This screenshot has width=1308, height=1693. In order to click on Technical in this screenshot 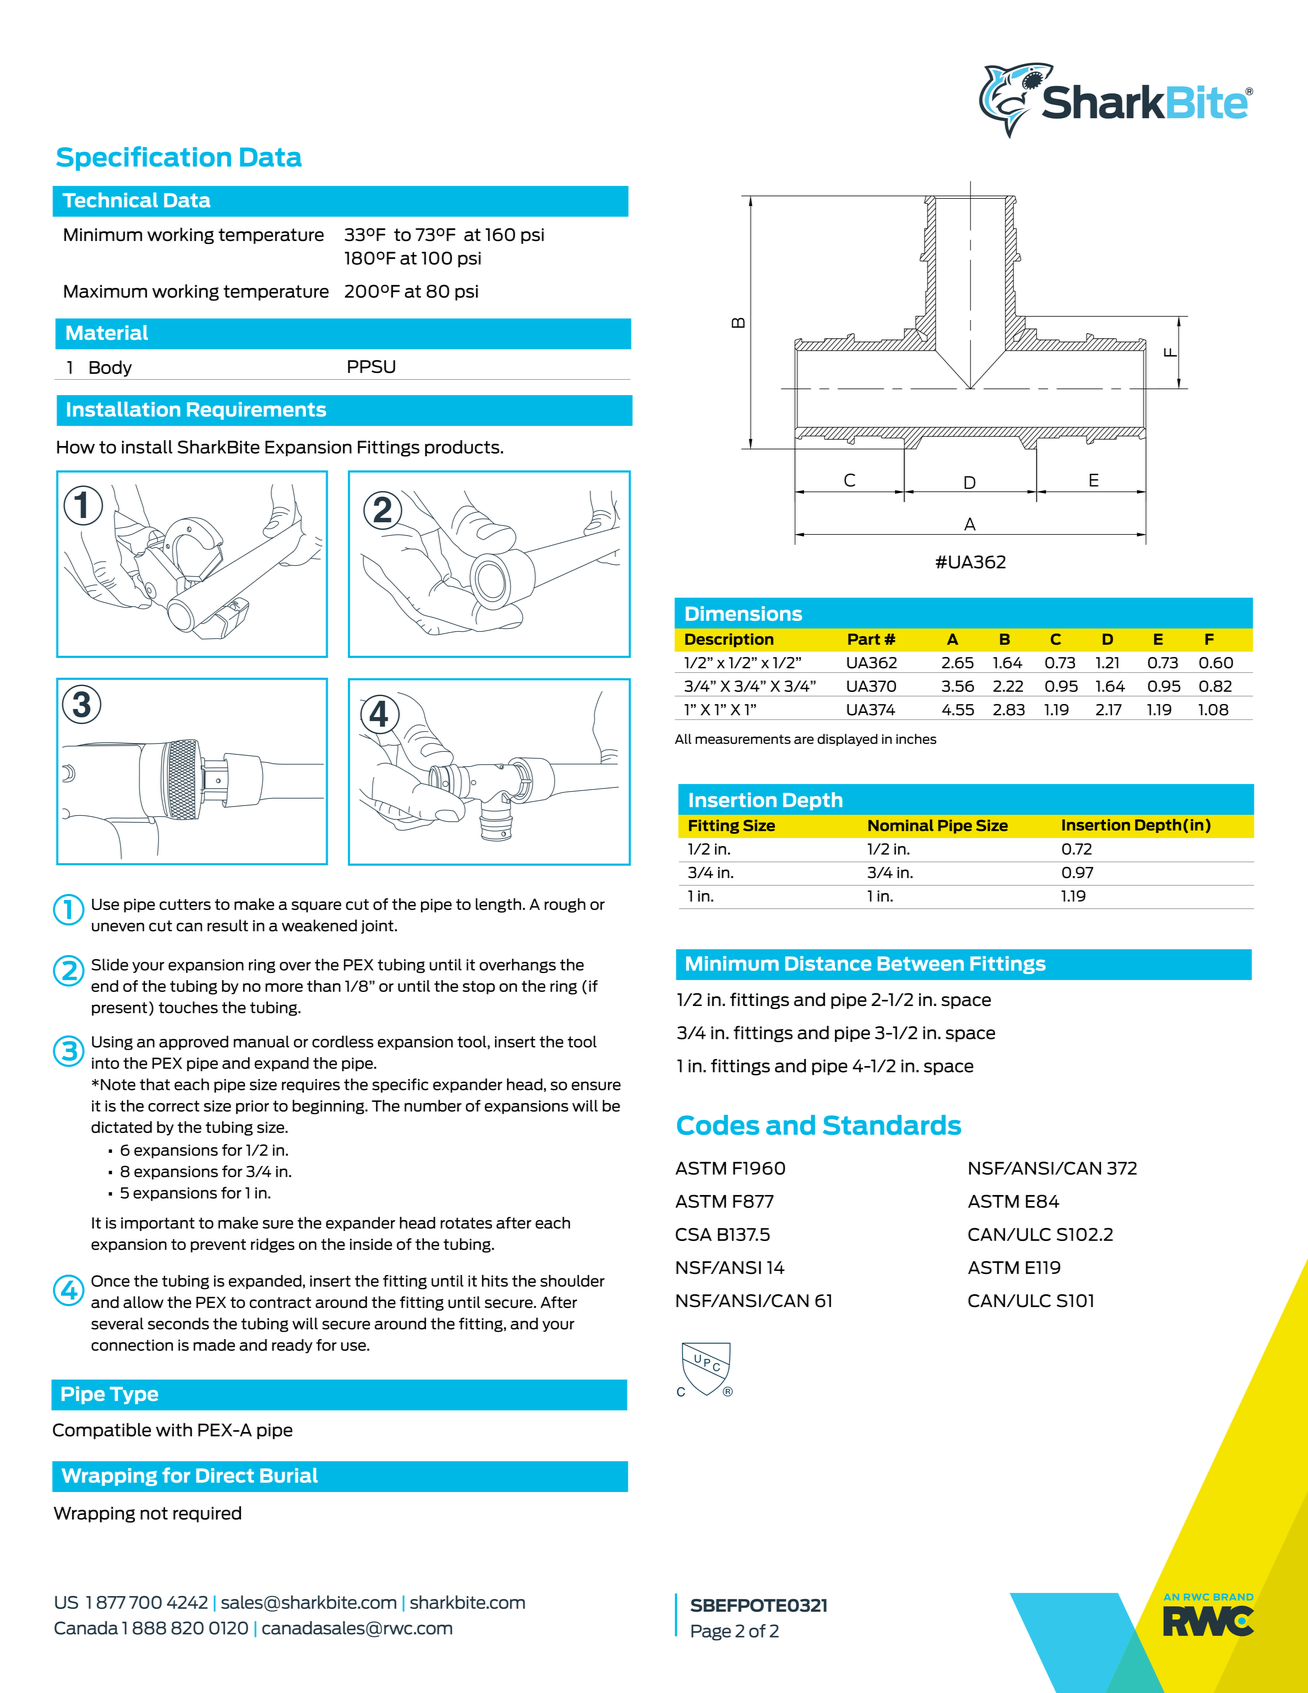, I will do `click(110, 200)`.
